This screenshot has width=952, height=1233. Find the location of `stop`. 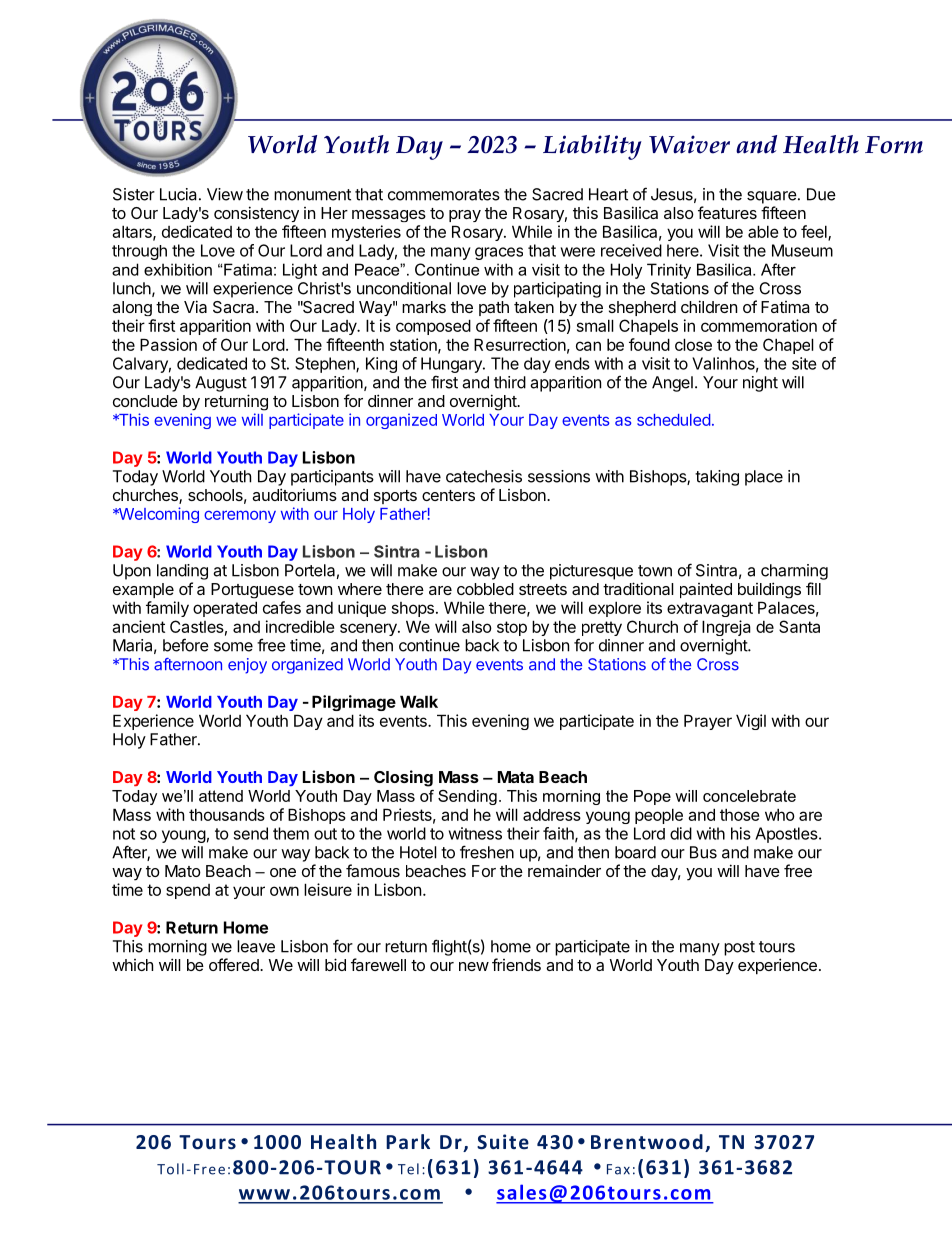

stop is located at coordinates (512, 628).
